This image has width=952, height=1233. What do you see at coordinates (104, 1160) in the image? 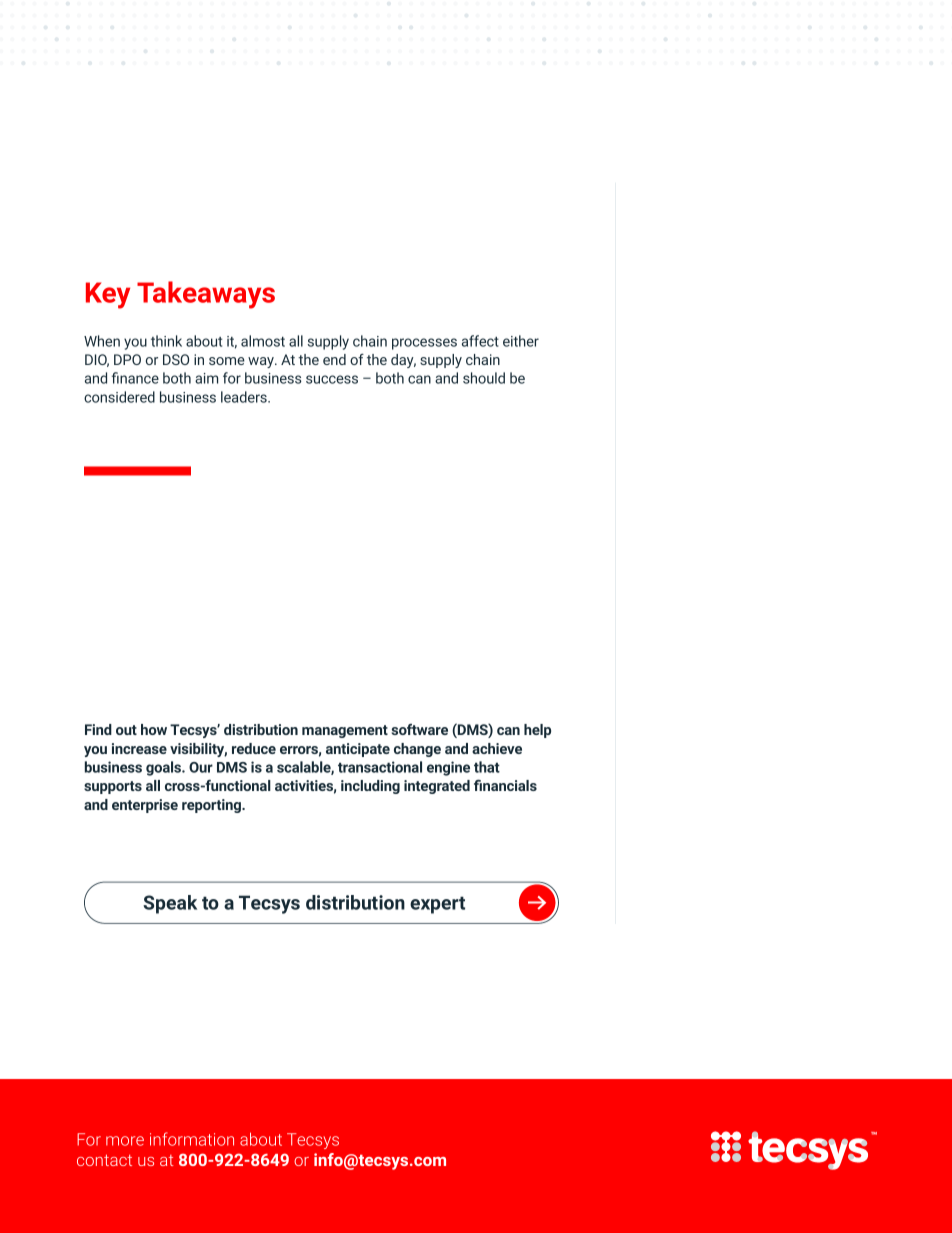
I see `contact` at bounding box center [104, 1160].
